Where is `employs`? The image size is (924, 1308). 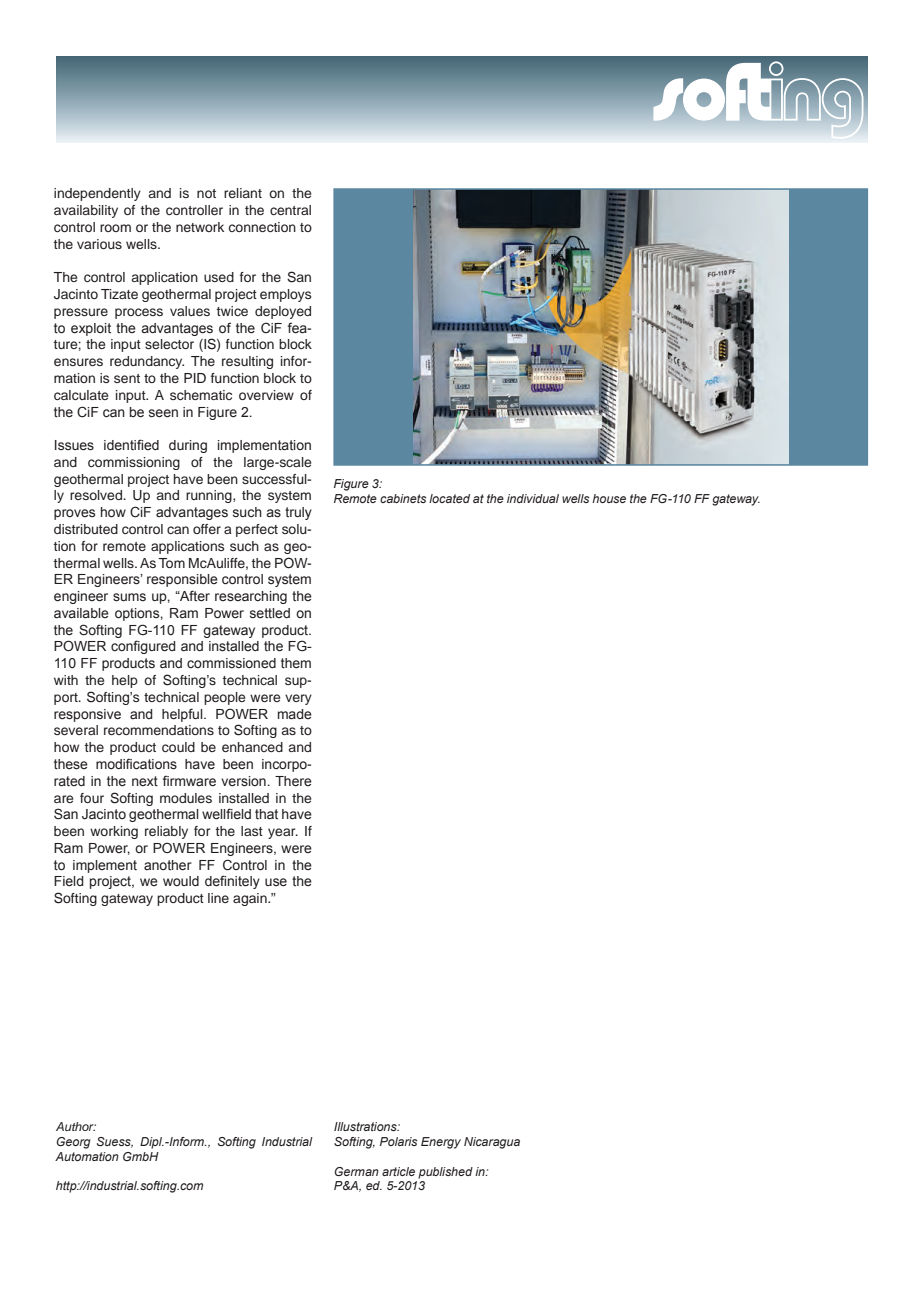 employs is located at coordinates (285, 295).
